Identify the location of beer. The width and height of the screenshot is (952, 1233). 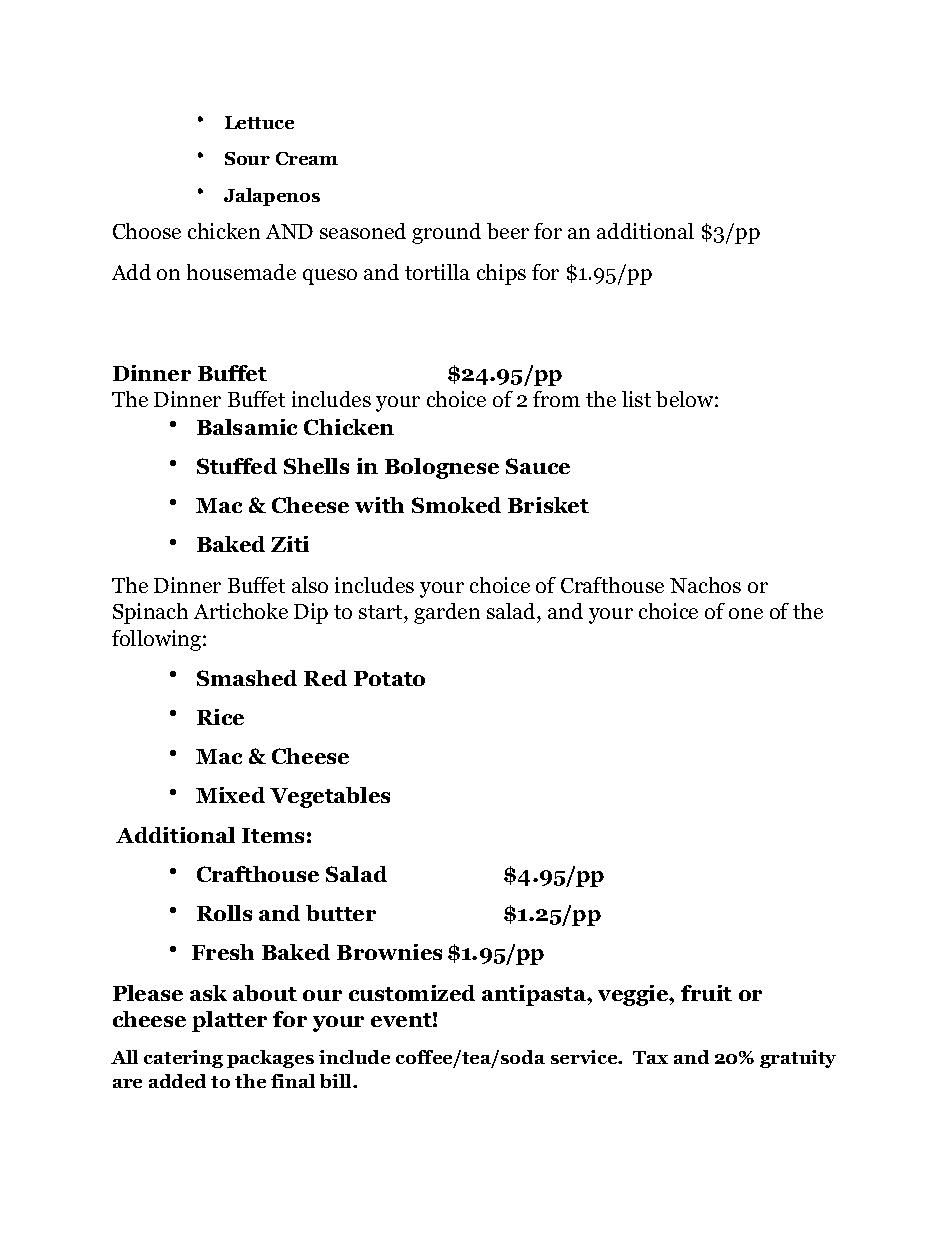
(508, 231).
